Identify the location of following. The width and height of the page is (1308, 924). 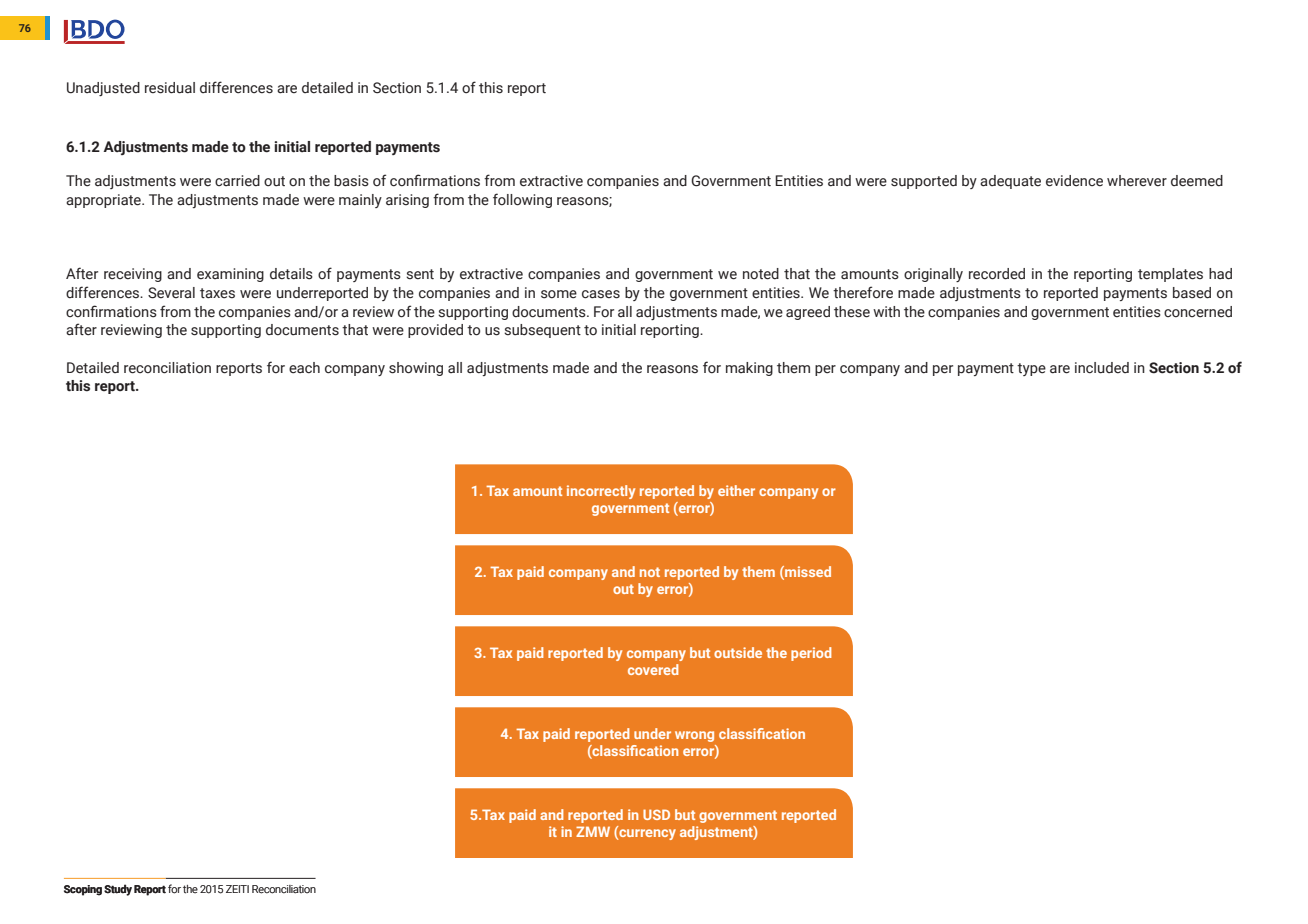
(522, 200).
